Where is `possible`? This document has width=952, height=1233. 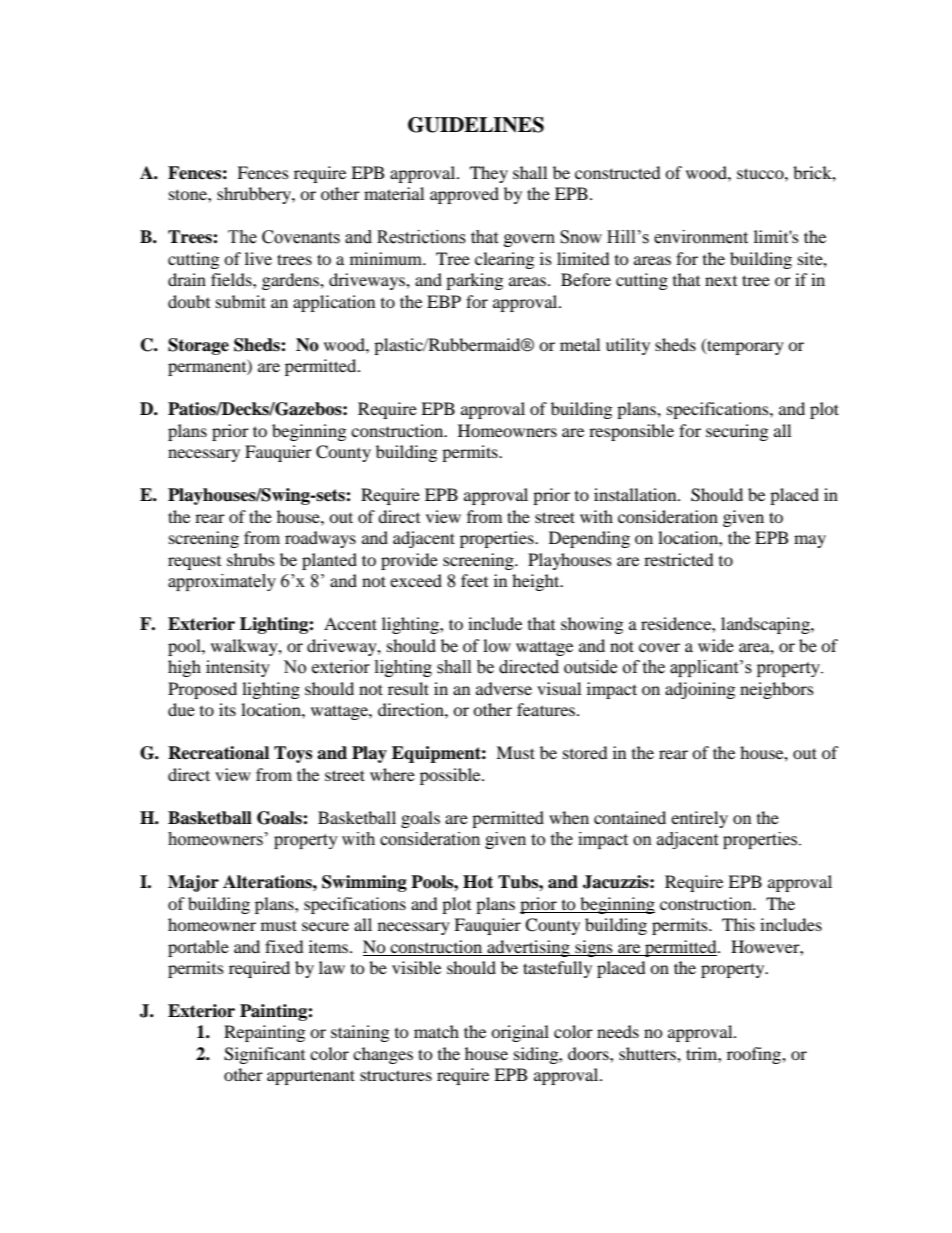 possible is located at coordinates (451, 776).
